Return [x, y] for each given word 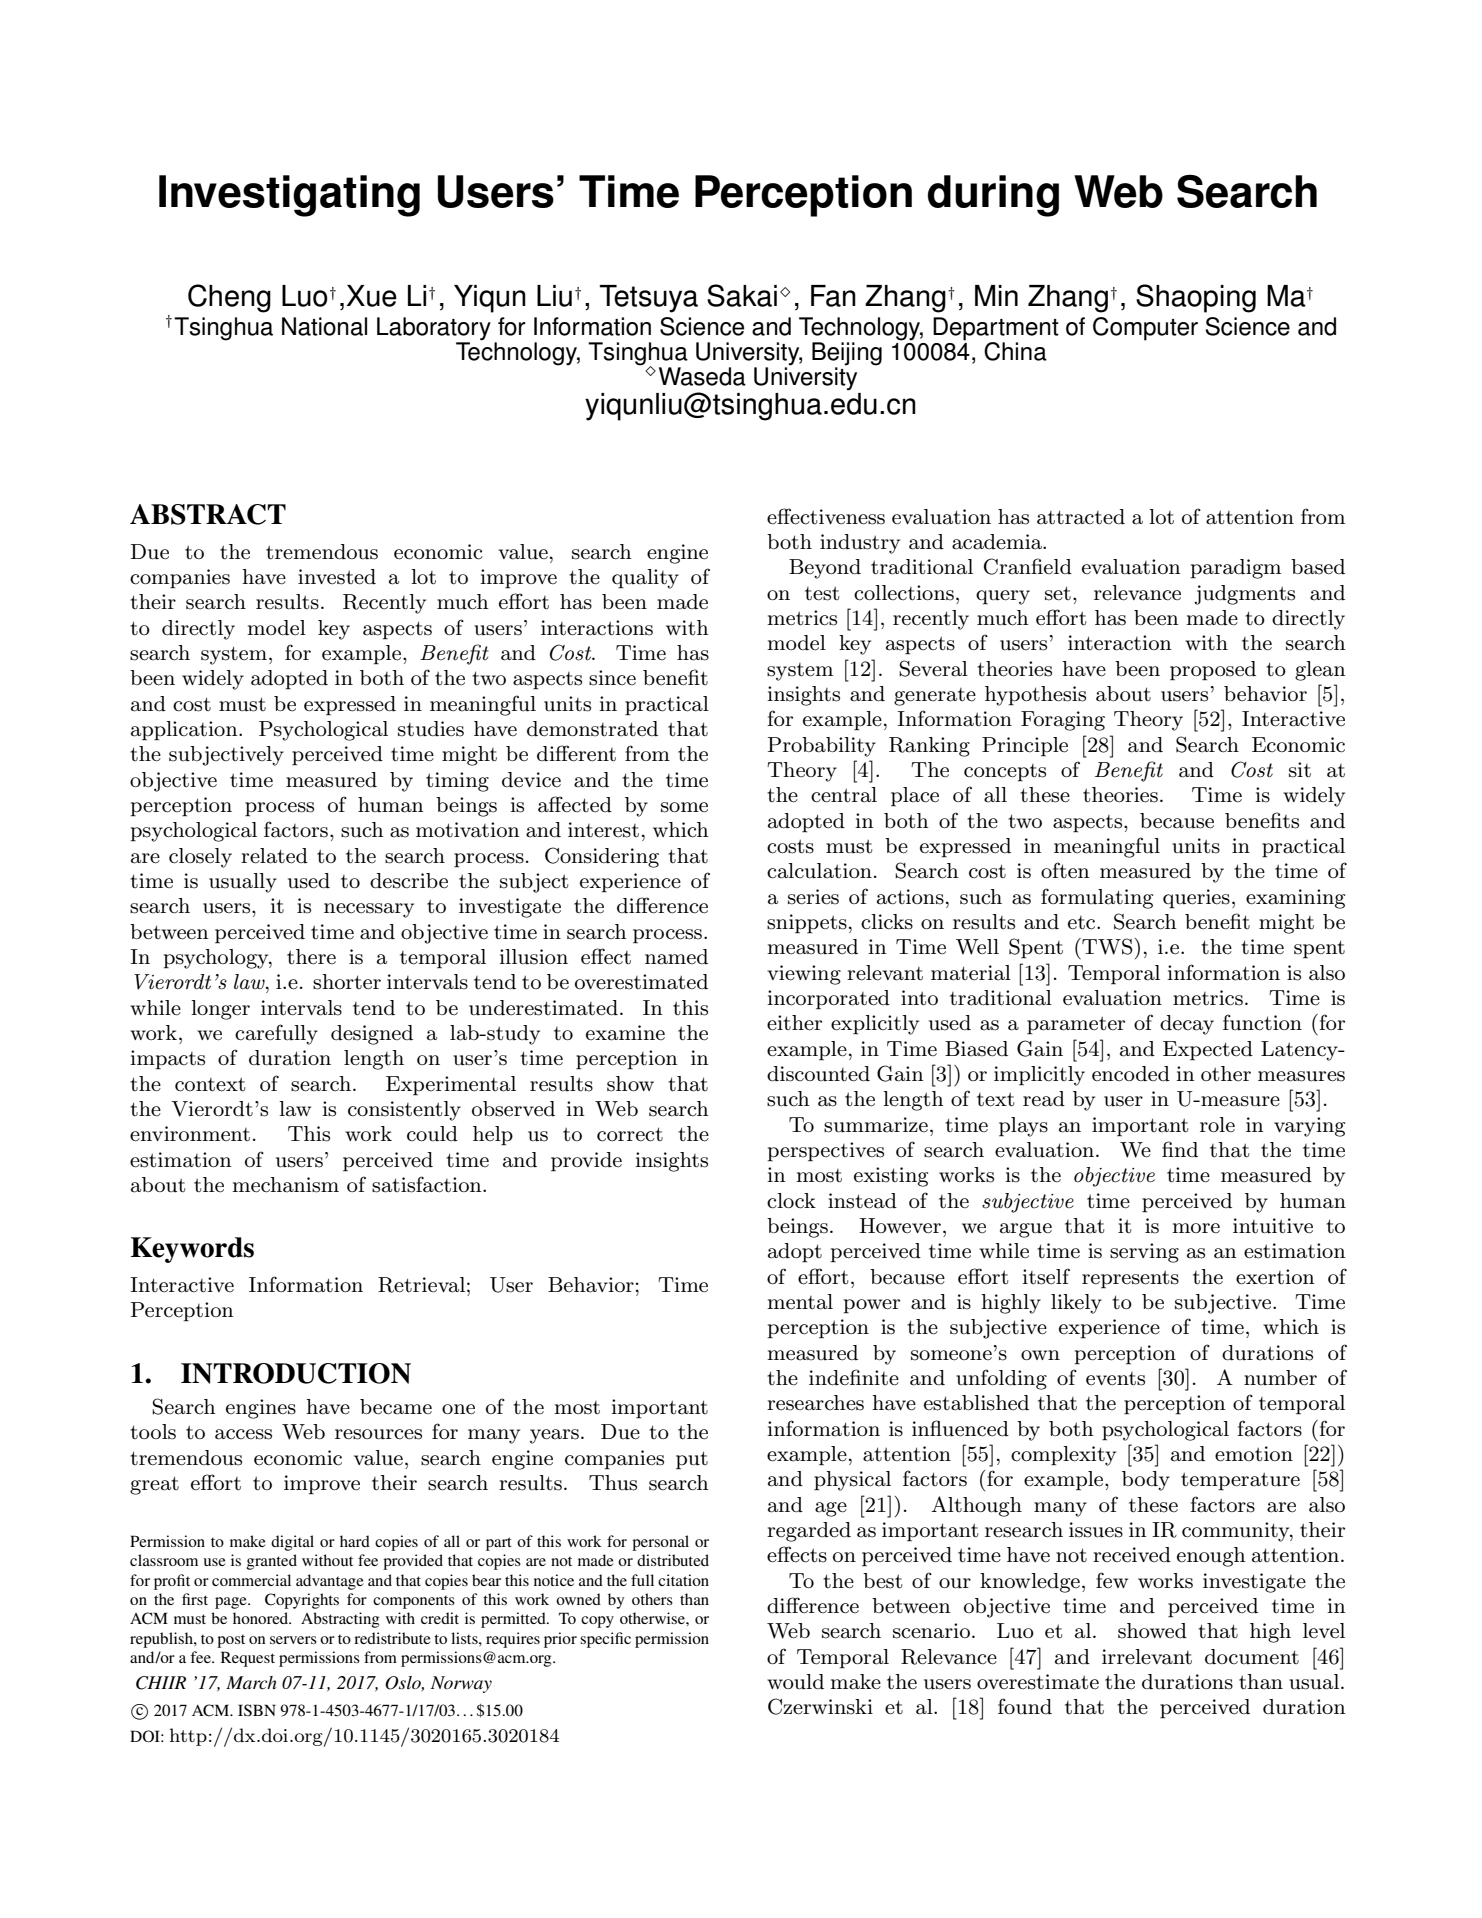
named [676, 957]
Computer [1145, 329]
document [1252, 1657]
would [795, 1682]
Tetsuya [649, 299]
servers [293, 1640]
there [311, 957]
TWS [1106, 946]
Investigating [289, 196]
